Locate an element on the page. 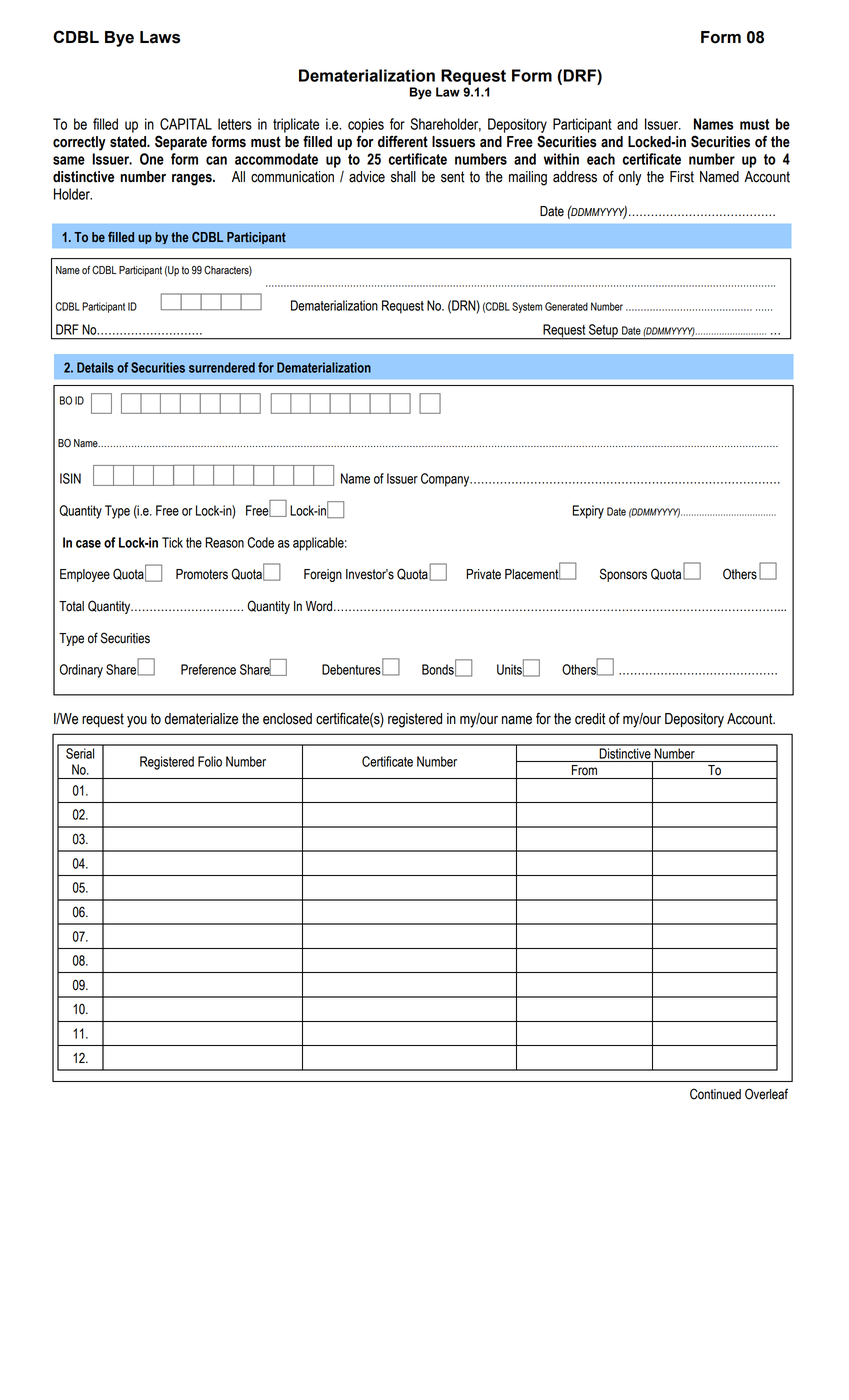 The height and width of the page is (1400, 849). Foreign is located at coordinates (323, 575).
